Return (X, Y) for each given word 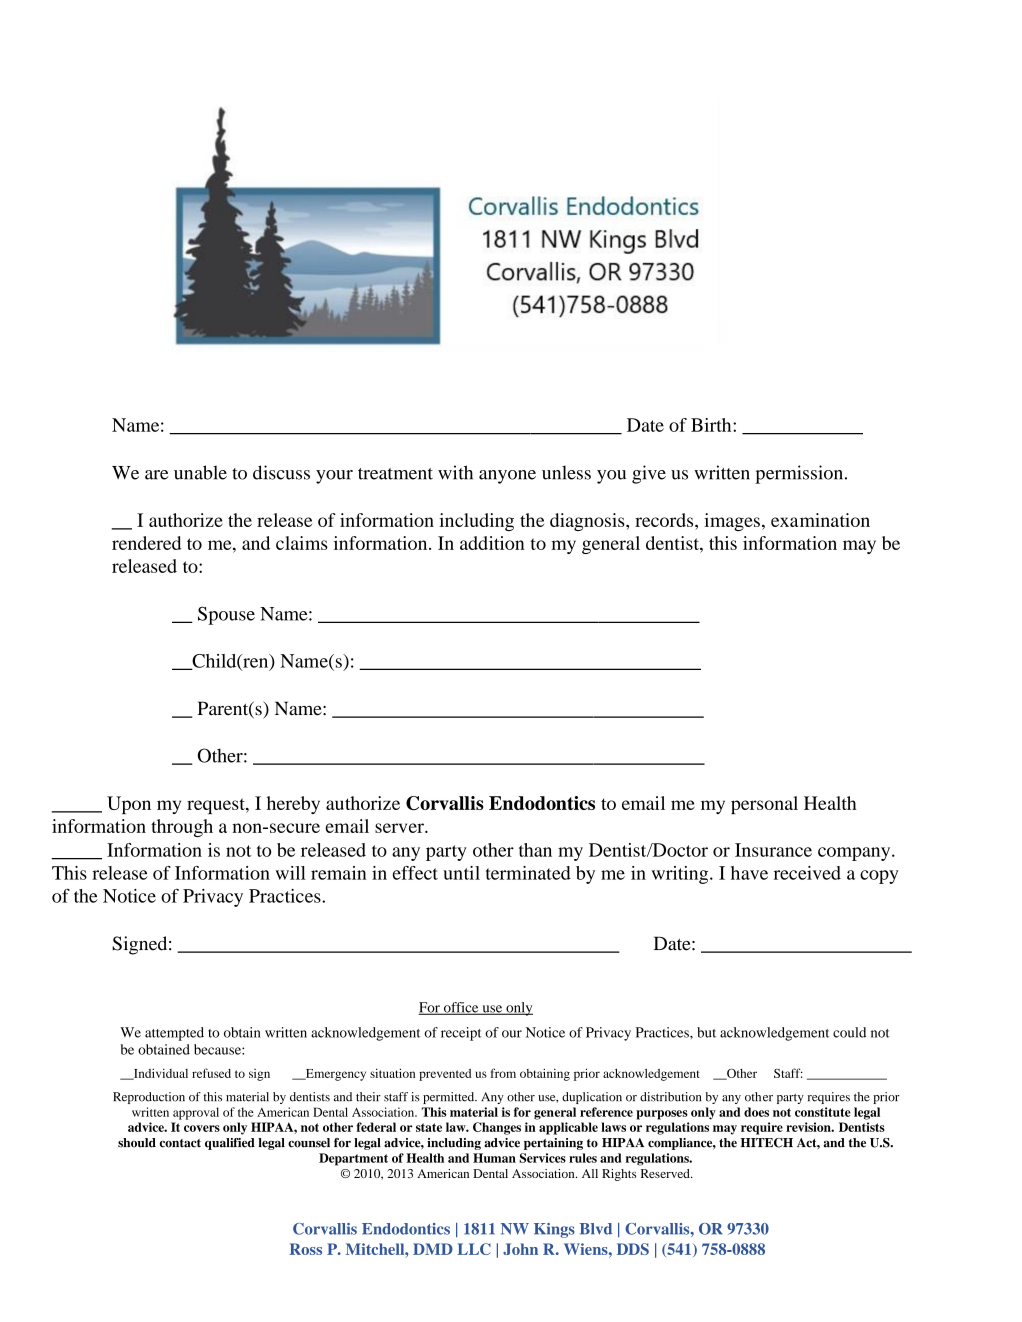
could (849, 1032)
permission (800, 474)
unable (200, 472)
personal (764, 805)
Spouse (226, 615)
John (520, 1249)
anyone (507, 477)
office (461, 1008)
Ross (305, 1249)
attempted (174, 1034)
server (400, 828)
